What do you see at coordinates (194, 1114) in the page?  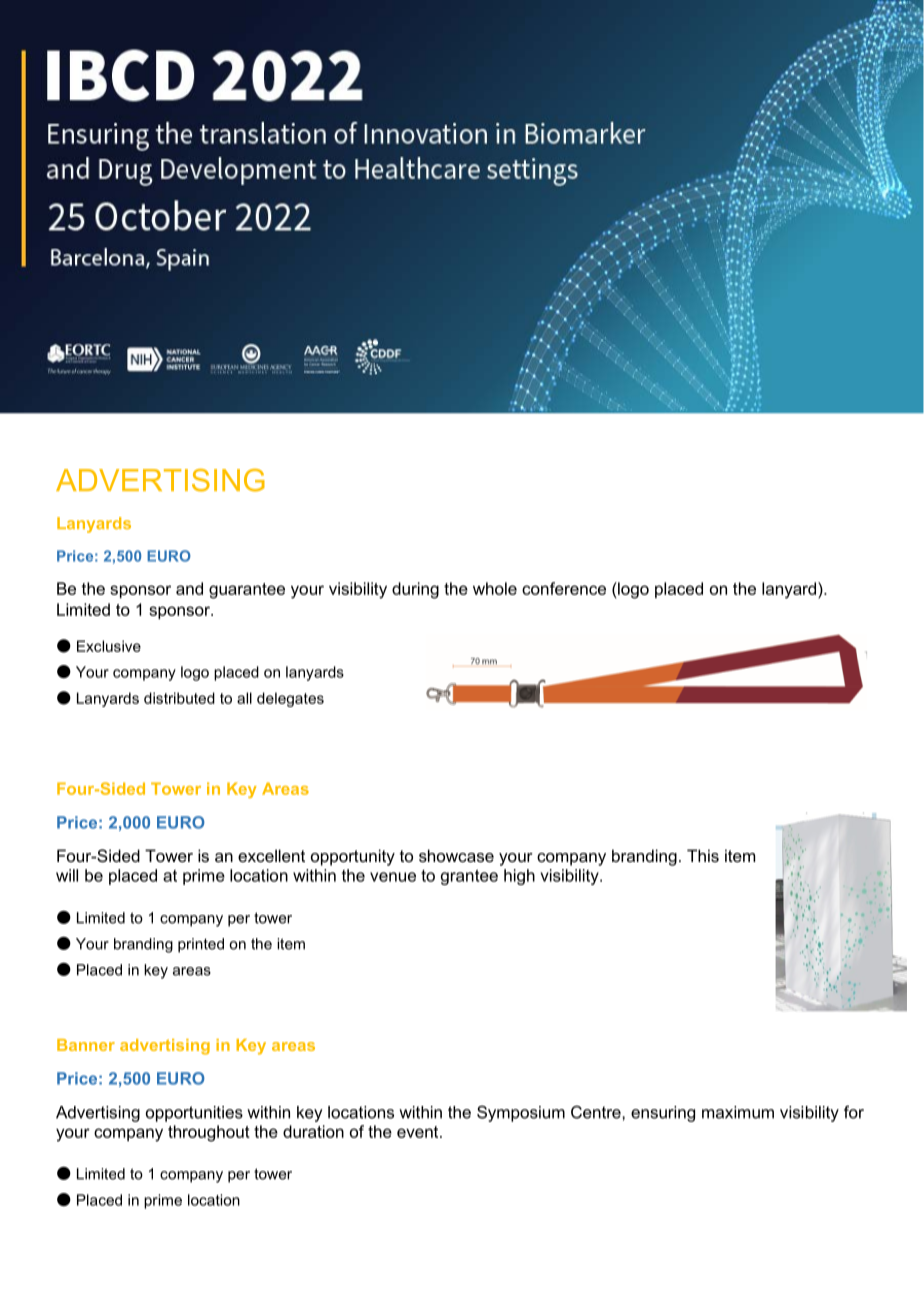 I see `opportunities` at bounding box center [194, 1114].
